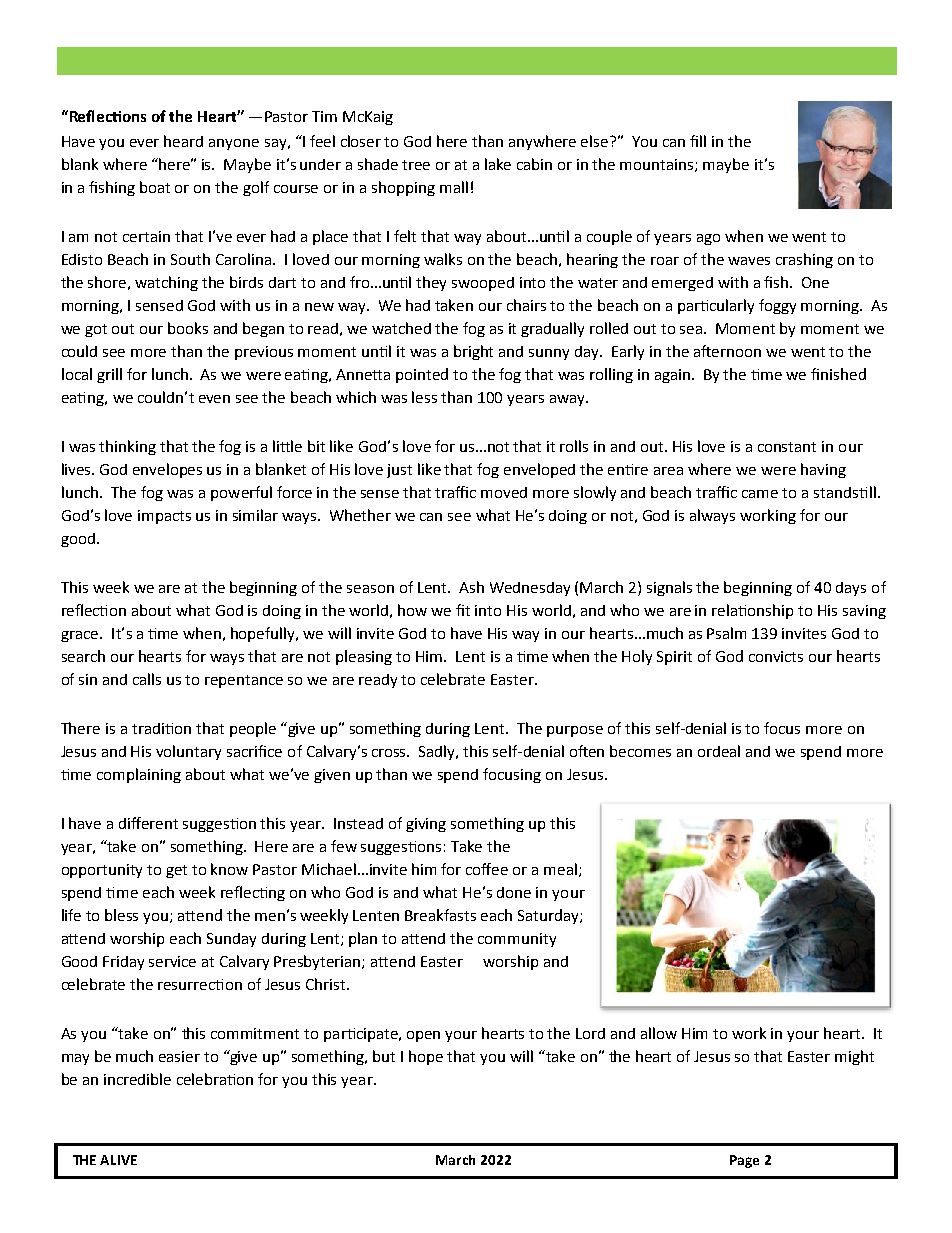 The image size is (952, 1233). I want to click on calls, so click(147, 679).
